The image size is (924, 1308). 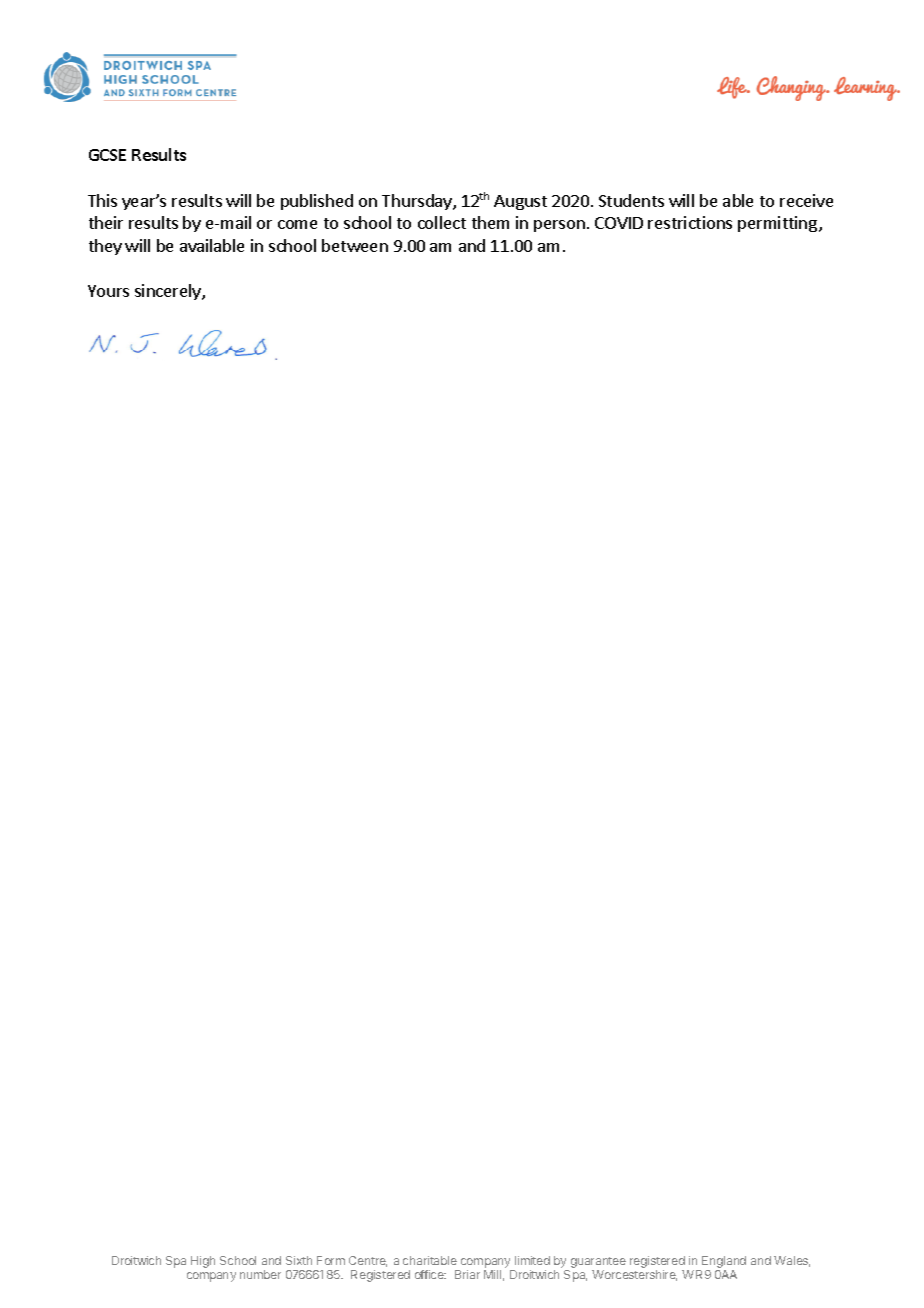 What do you see at coordinates (467, 1274) in the screenshot?
I see `Briar` at bounding box center [467, 1274].
